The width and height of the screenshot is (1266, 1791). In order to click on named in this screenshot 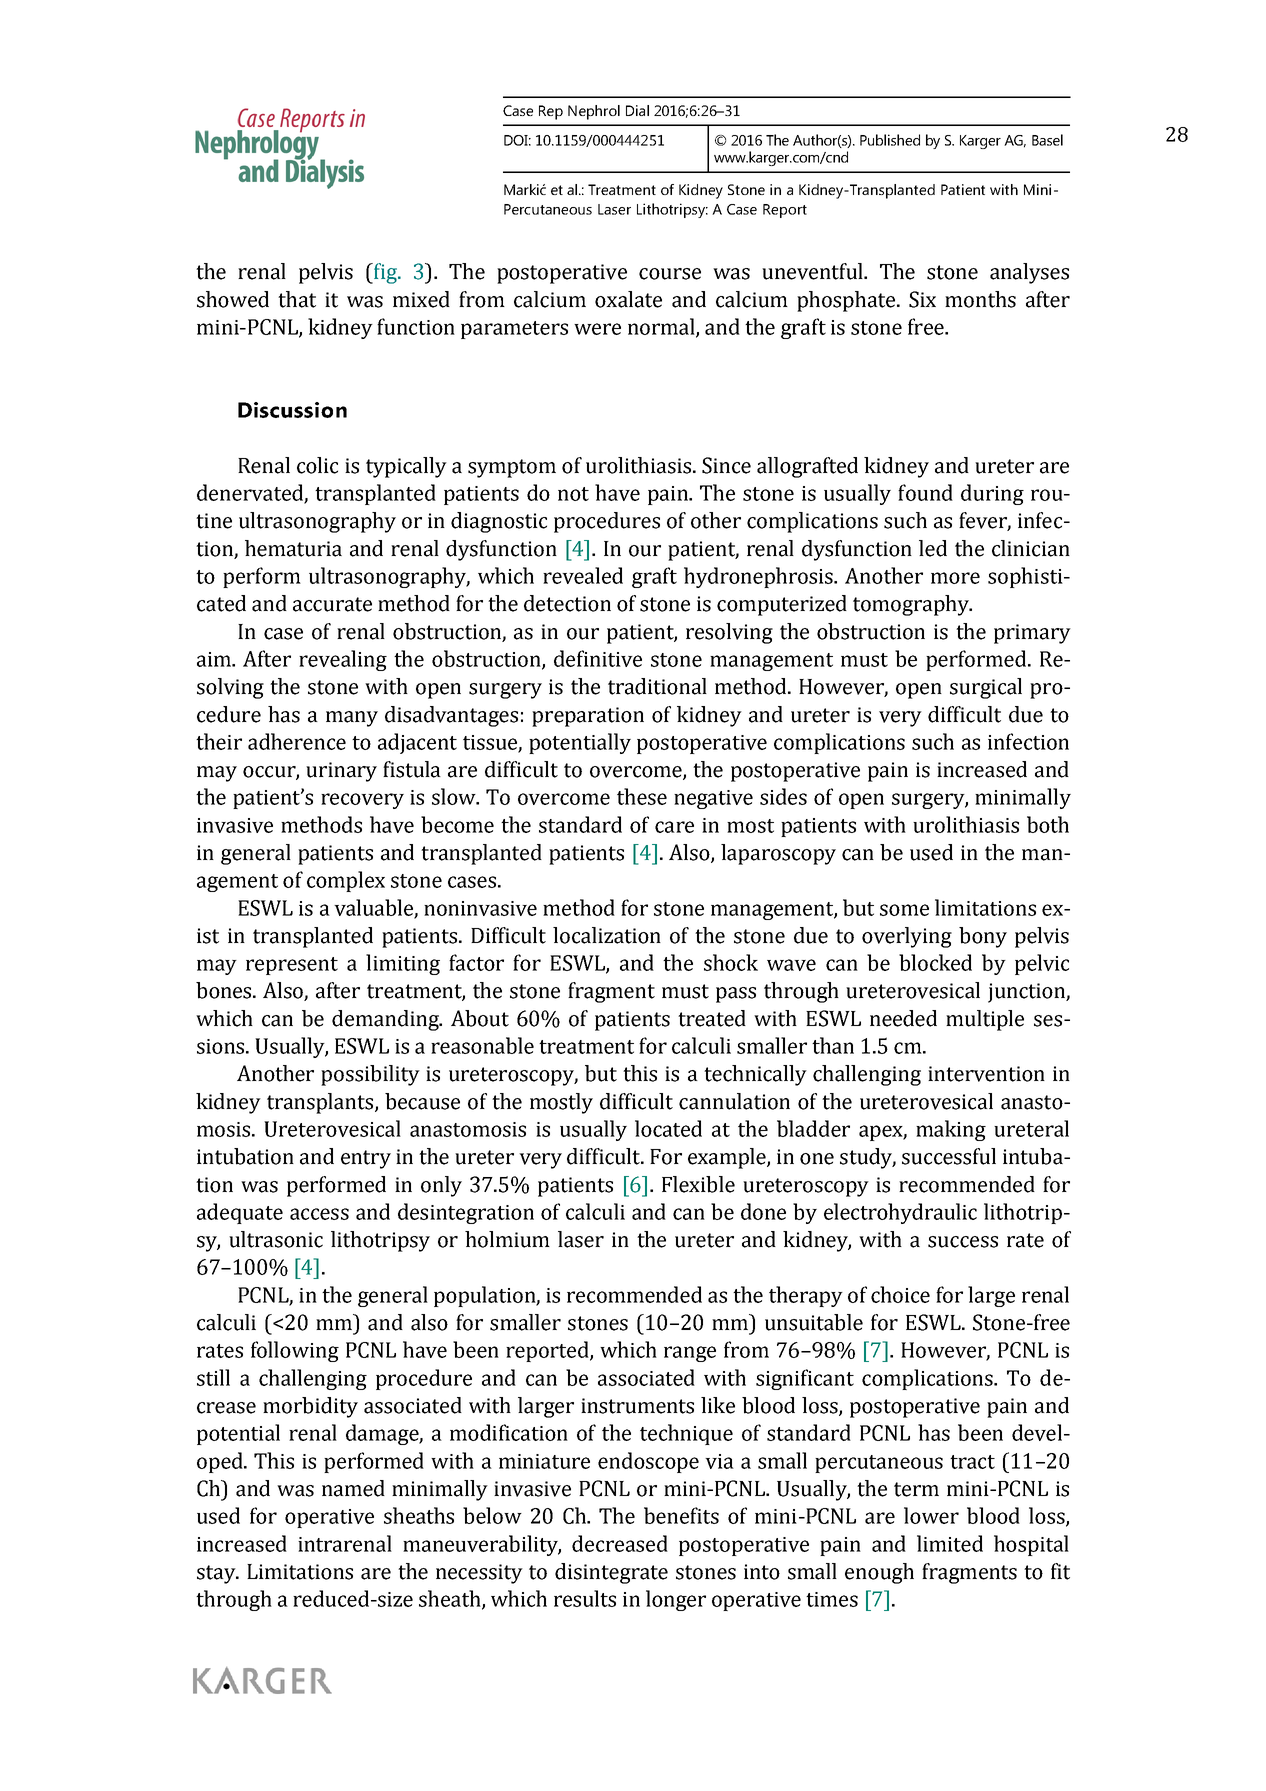, I will do `click(353, 1488)`.
